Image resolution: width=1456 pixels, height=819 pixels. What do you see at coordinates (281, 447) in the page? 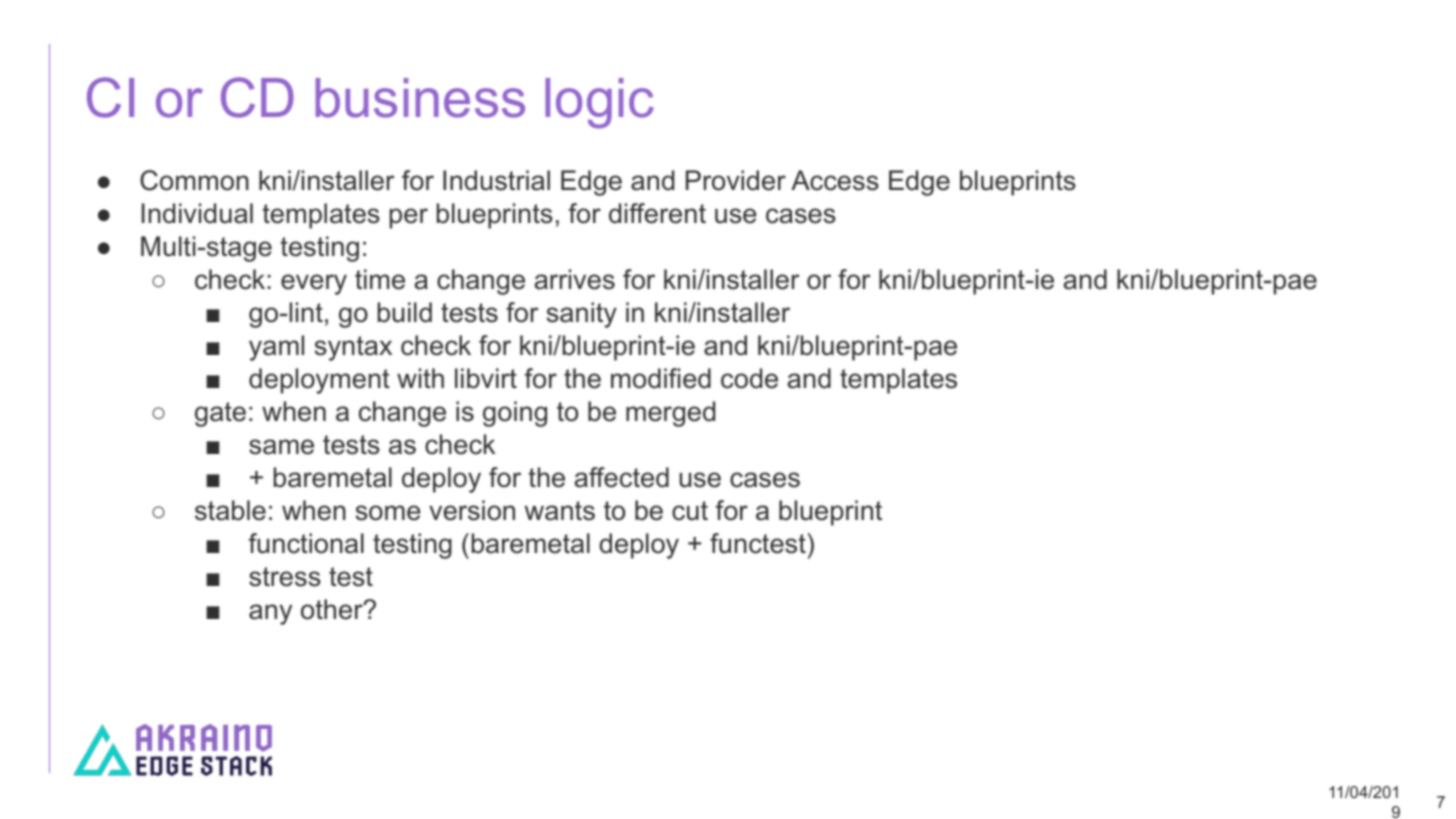
I see `same` at bounding box center [281, 447].
